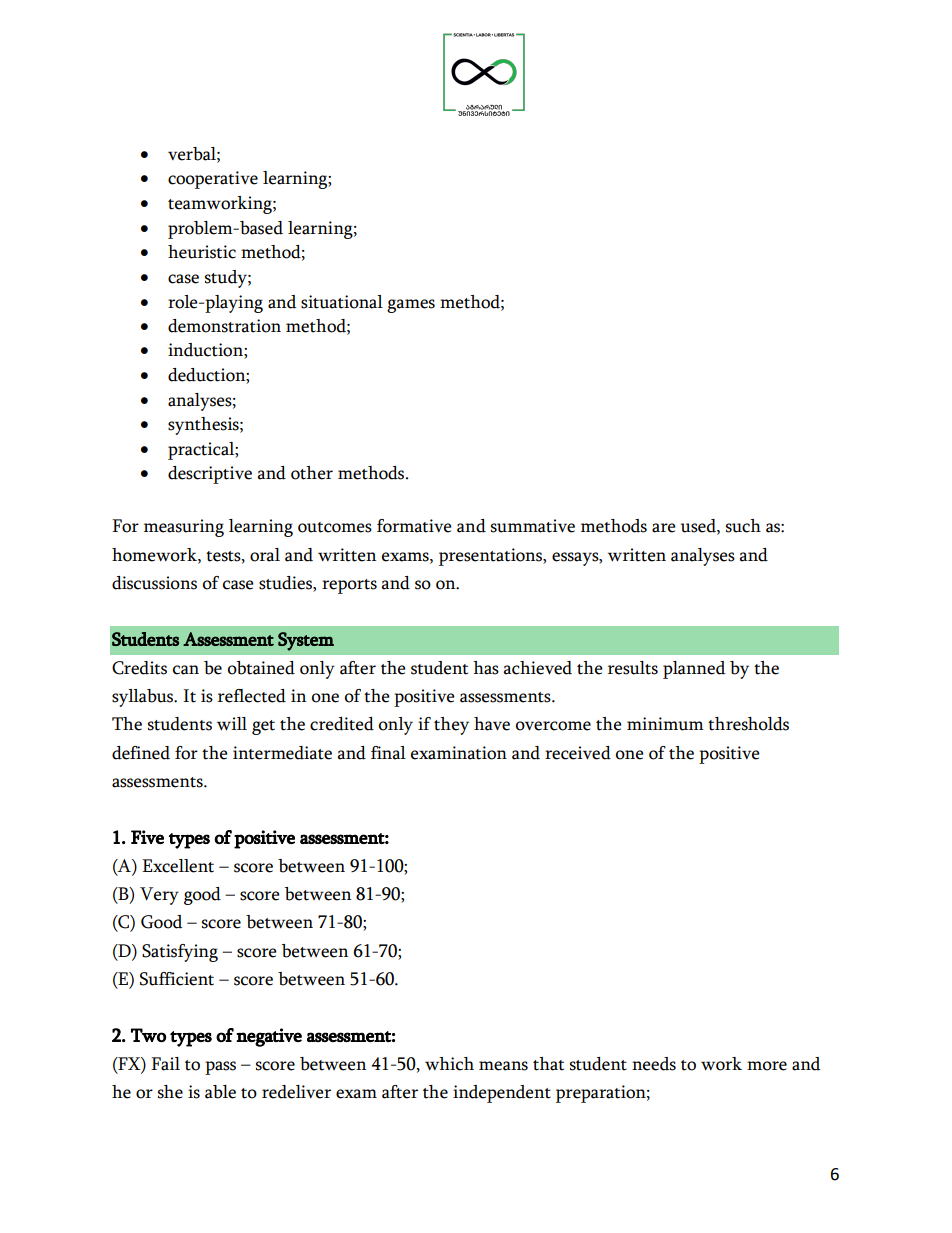 This image has height=1233, width=952. Describe the element at coordinates (220, 1068) in the image. I see `pass` at that location.
